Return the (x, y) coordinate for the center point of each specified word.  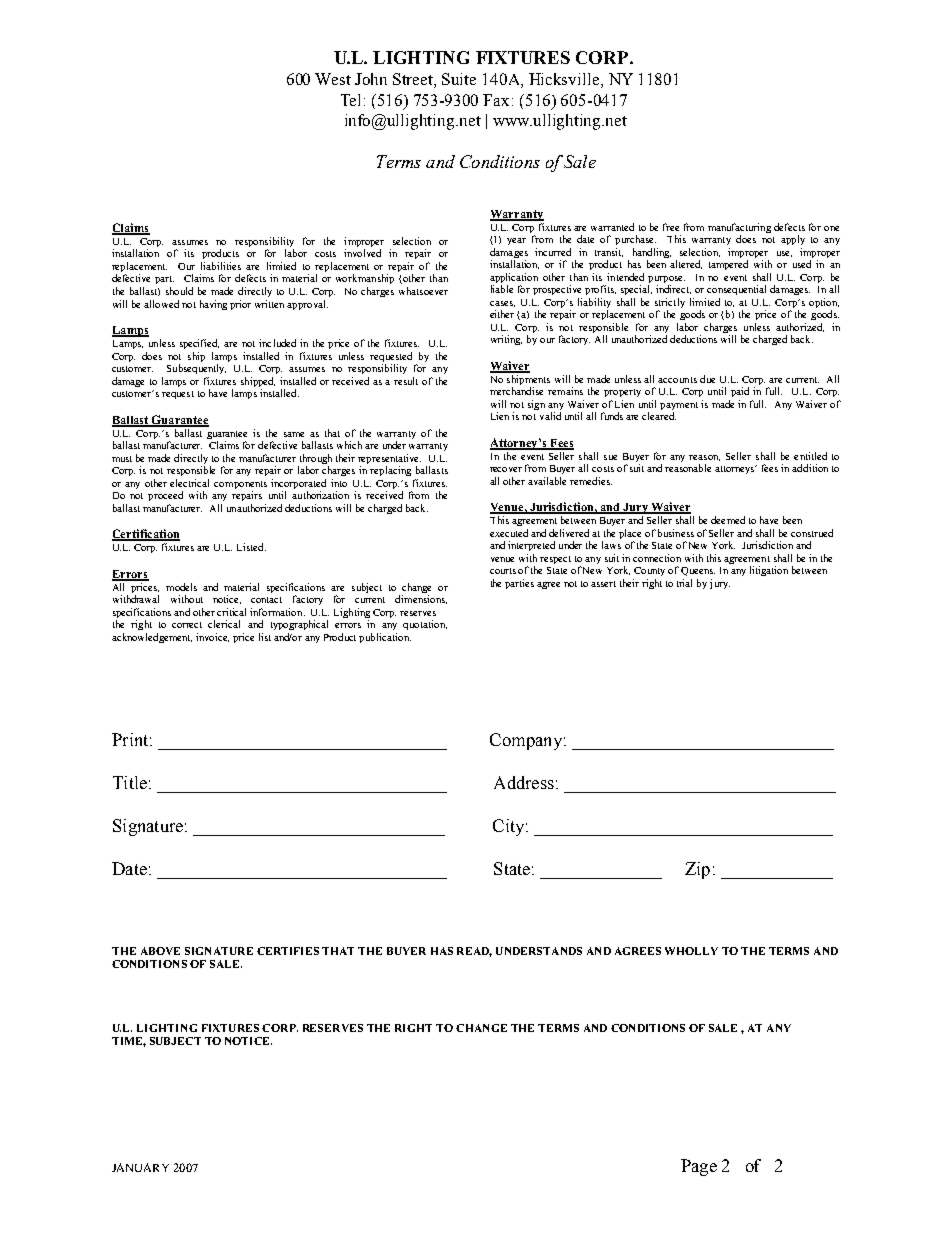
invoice (212, 637)
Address (524, 782)
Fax (496, 100)
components (240, 485)
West (333, 79)
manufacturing (739, 229)
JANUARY (140, 1167)
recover (506, 469)
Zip (697, 870)
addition (810, 468)
